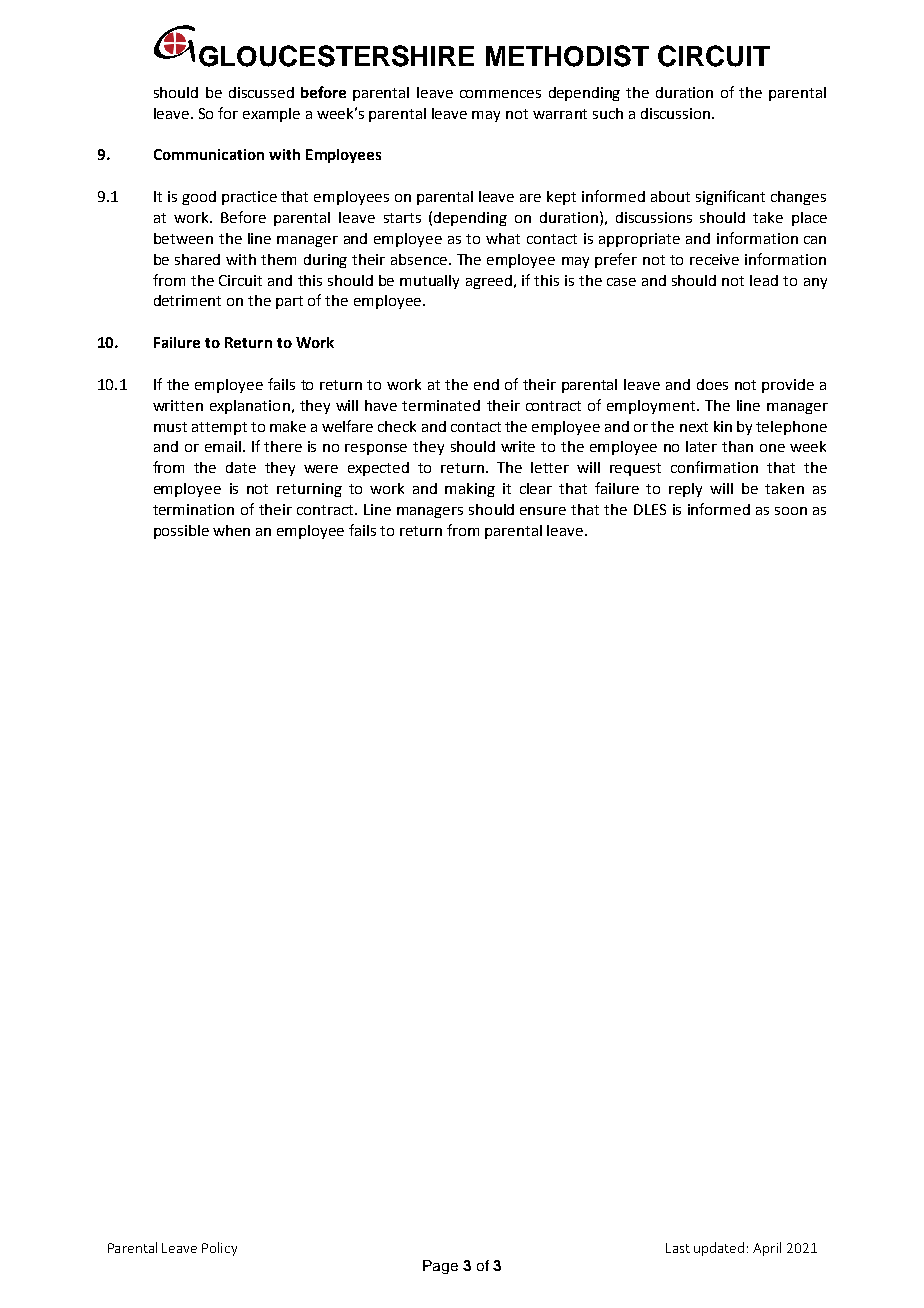 This screenshot has width=924, height=1308. I want to click on April, so click(767, 1249).
